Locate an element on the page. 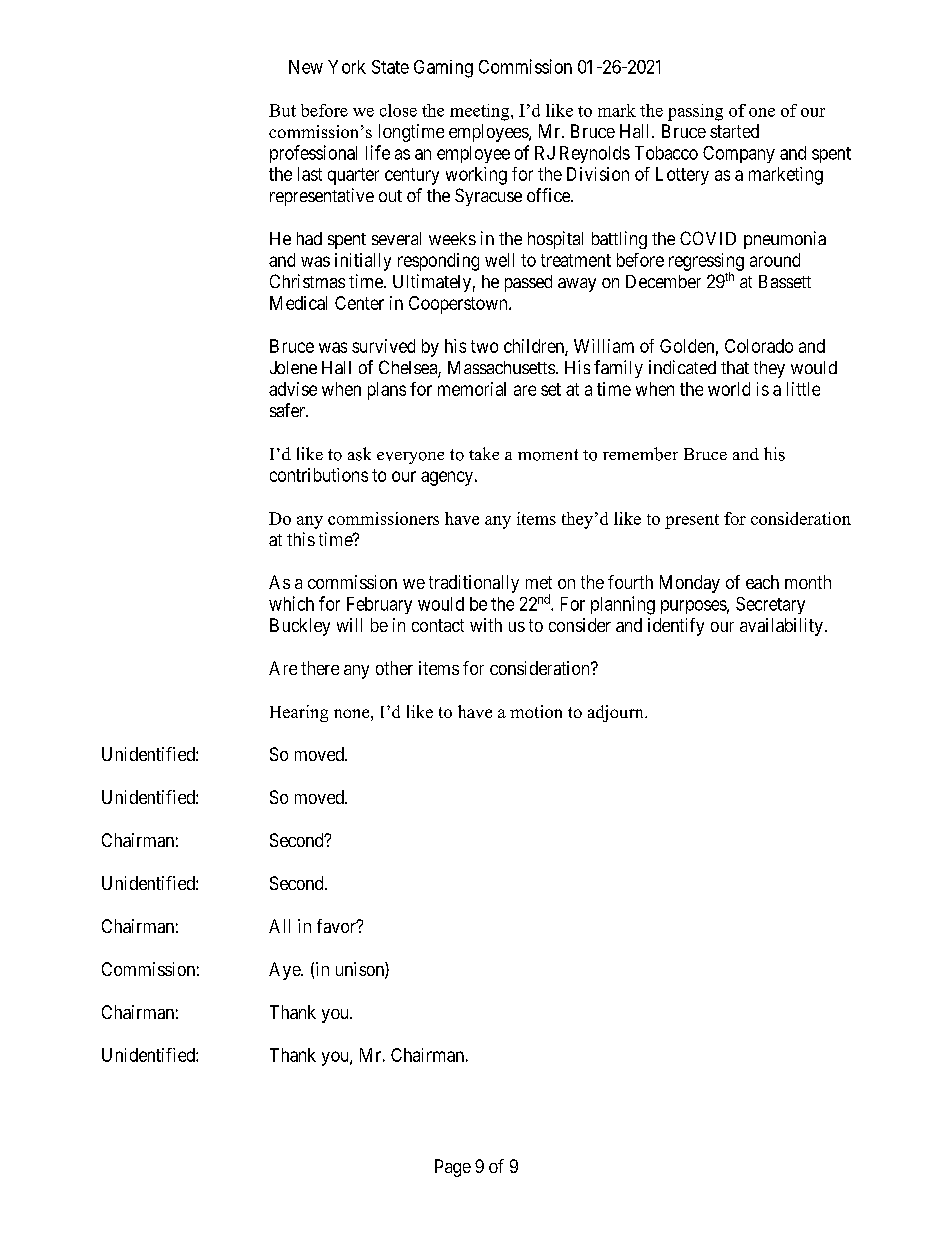 This page has height=1233, width=952. that is located at coordinates (735, 367).
